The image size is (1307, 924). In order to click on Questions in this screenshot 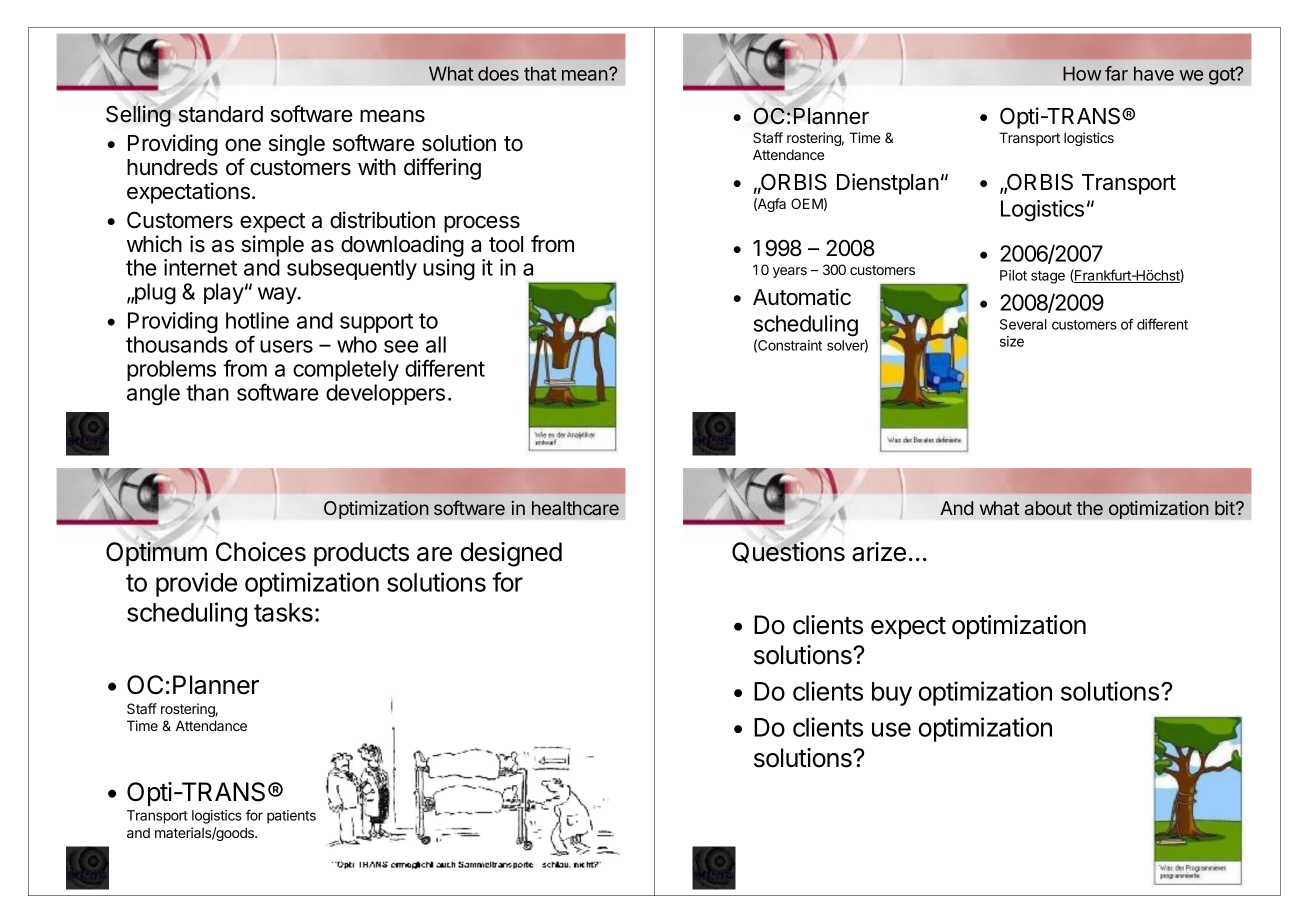, I will do `click(788, 552)`.
